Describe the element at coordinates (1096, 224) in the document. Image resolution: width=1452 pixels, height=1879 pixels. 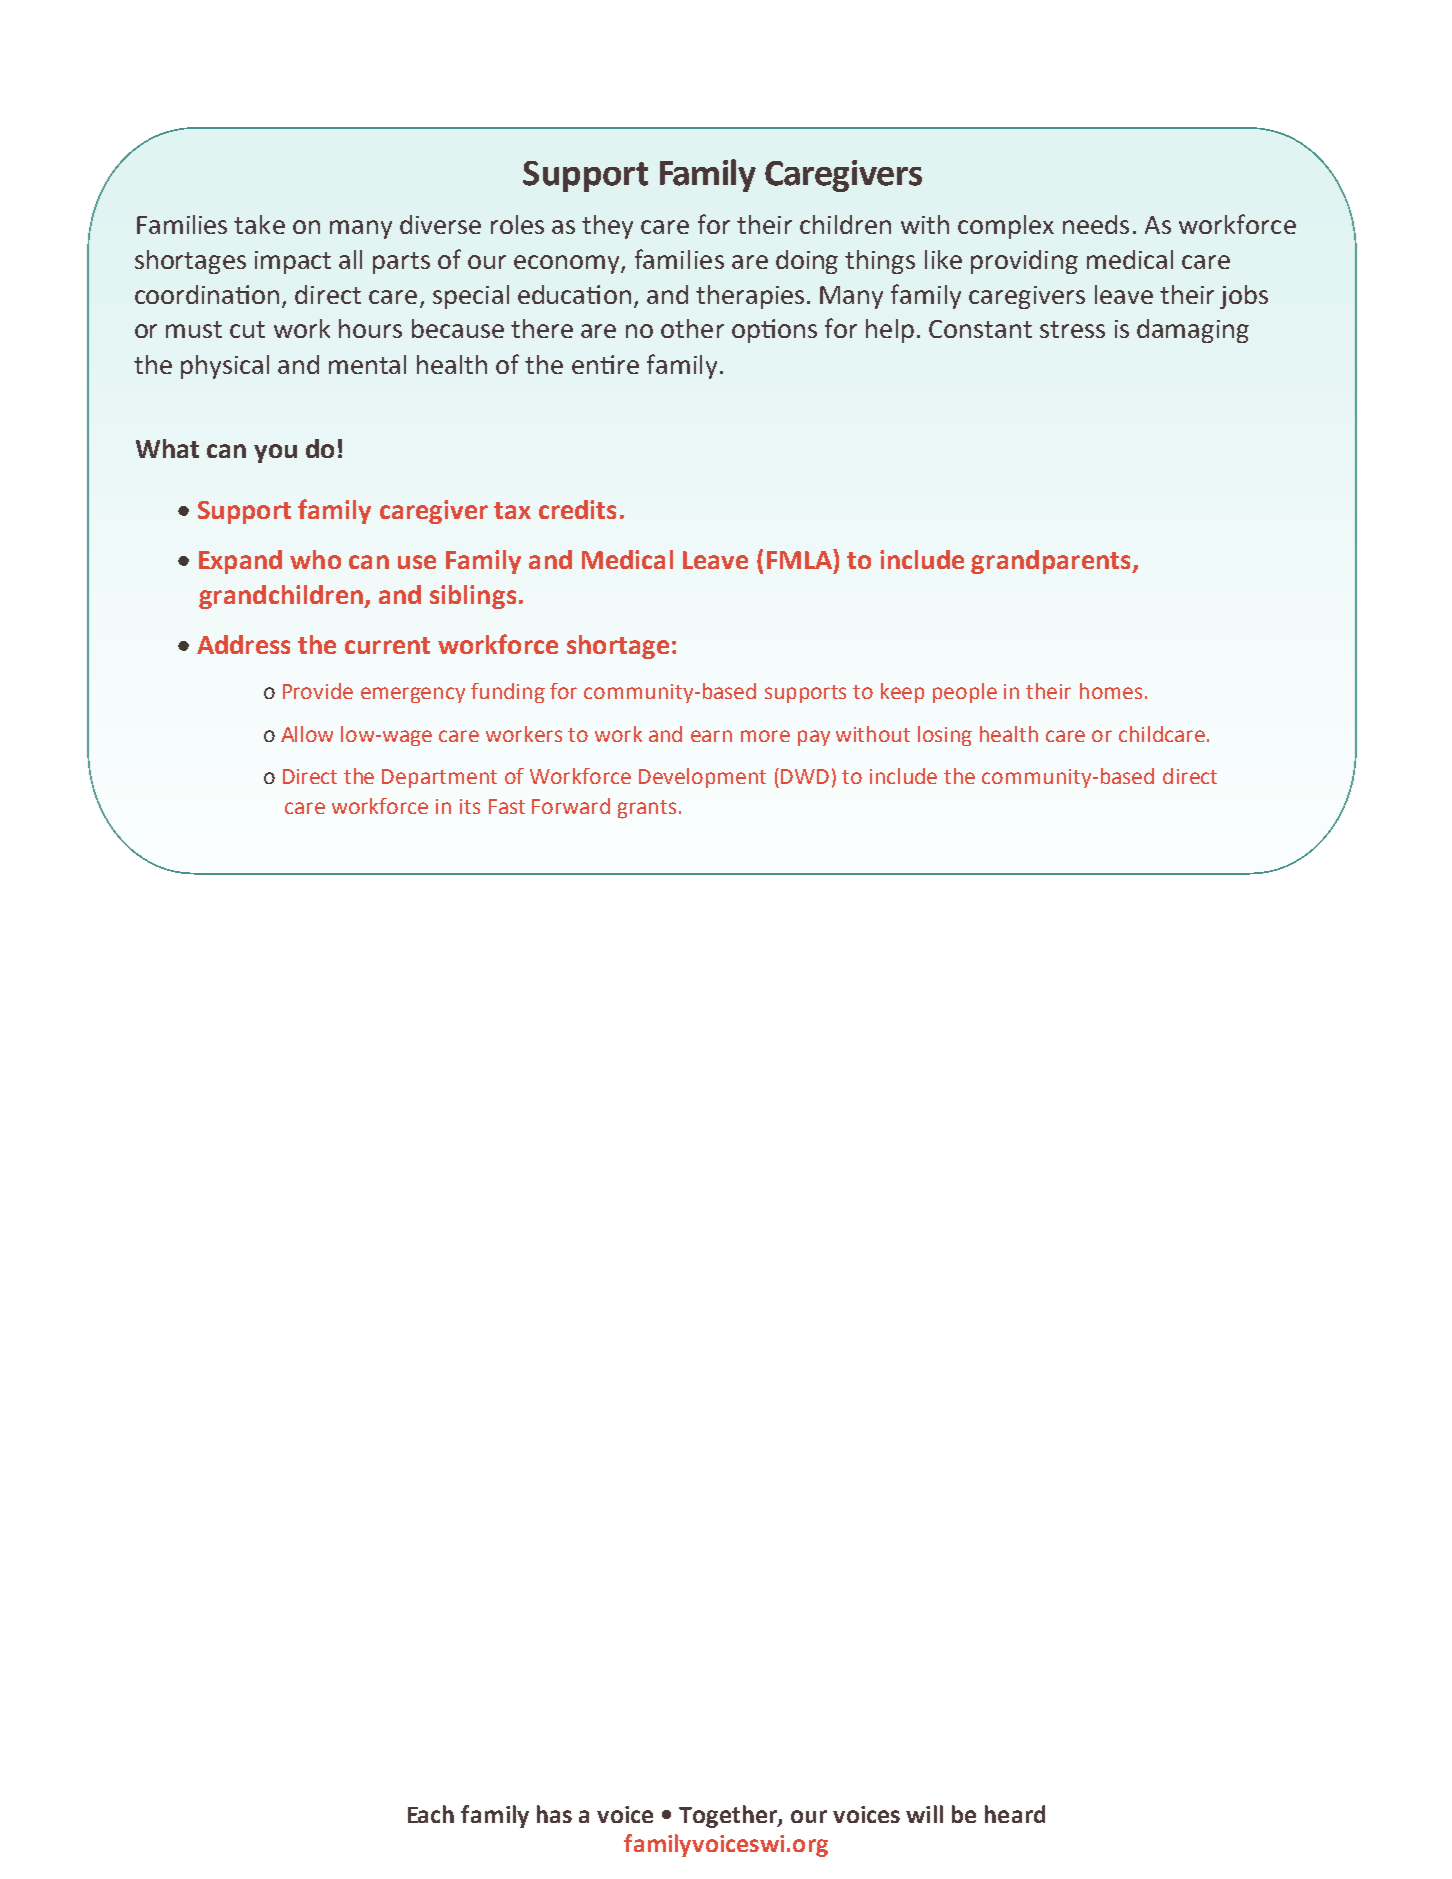
I see `needs` at that location.
